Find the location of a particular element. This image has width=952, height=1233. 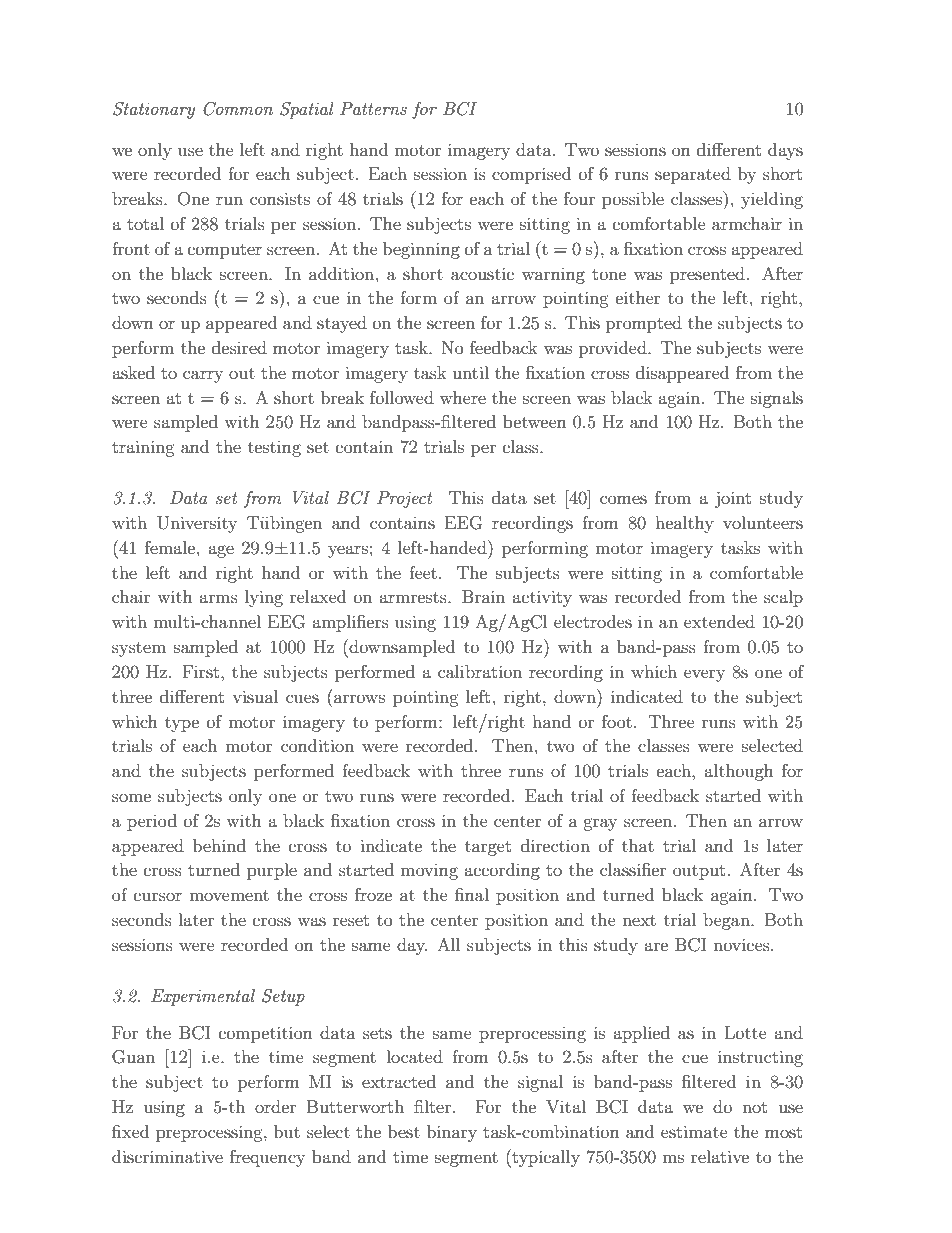

prompted is located at coordinates (644, 324).
